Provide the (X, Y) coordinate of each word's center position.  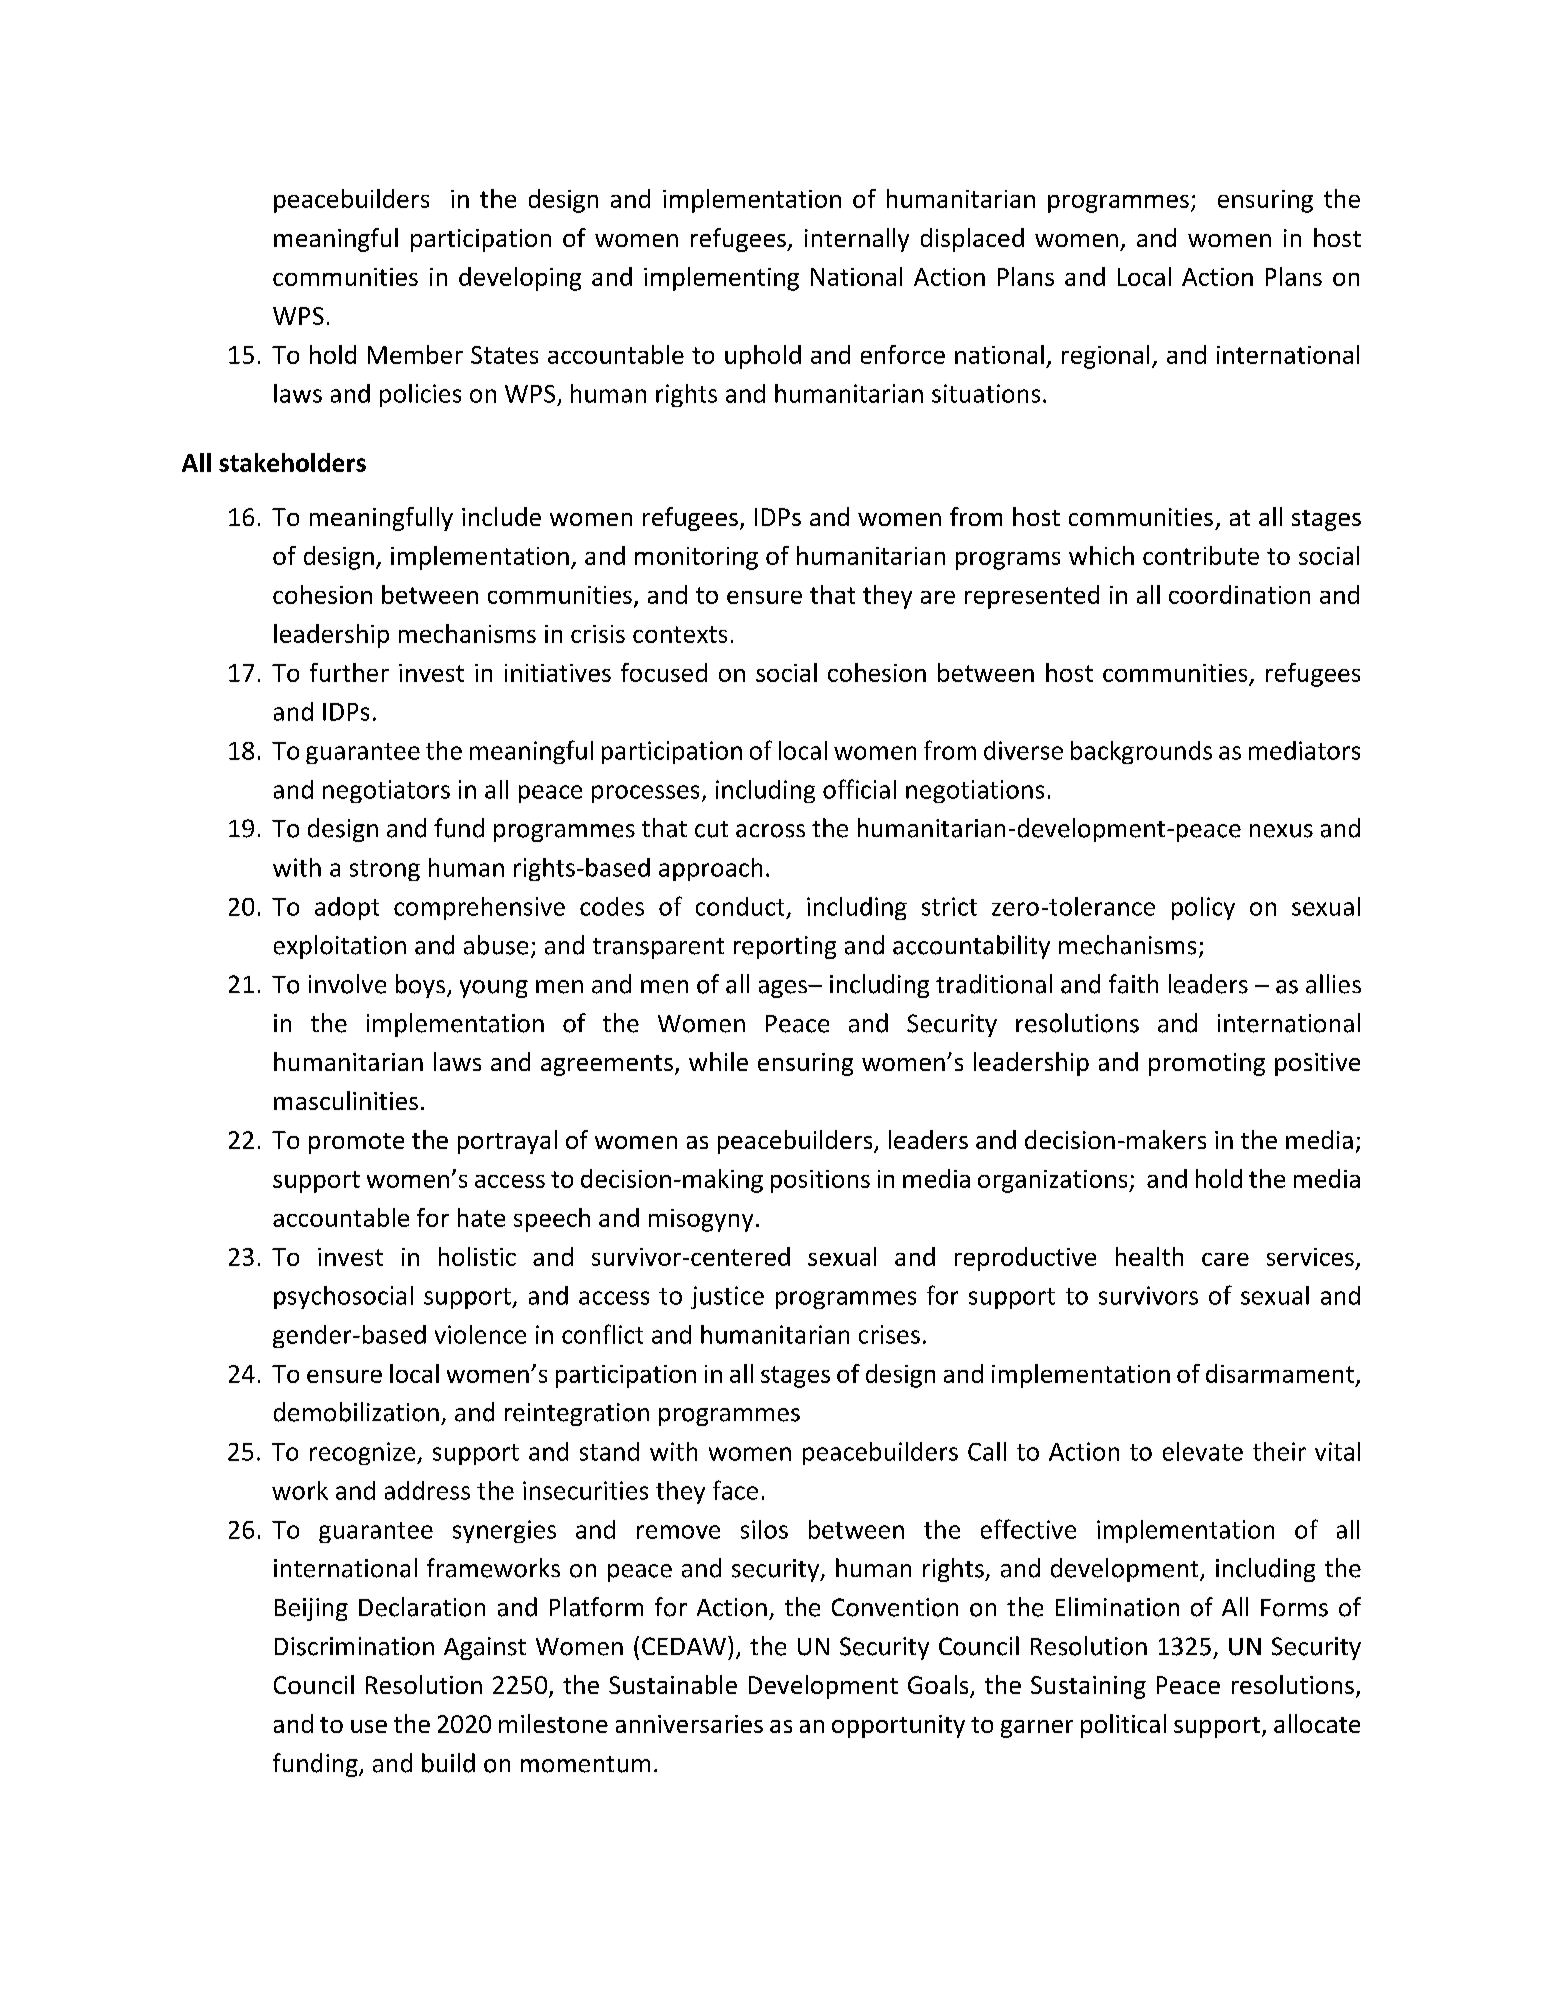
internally (857, 240)
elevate (1203, 1451)
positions (820, 1181)
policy (1203, 908)
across (770, 831)
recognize (364, 1453)
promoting (1207, 1064)
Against (485, 1648)
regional (1105, 357)
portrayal (507, 1142)
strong (385, 870)
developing (520, 279)
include (501, 516)
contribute (1201, 555)
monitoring (696, 558)
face (735, 1490)
